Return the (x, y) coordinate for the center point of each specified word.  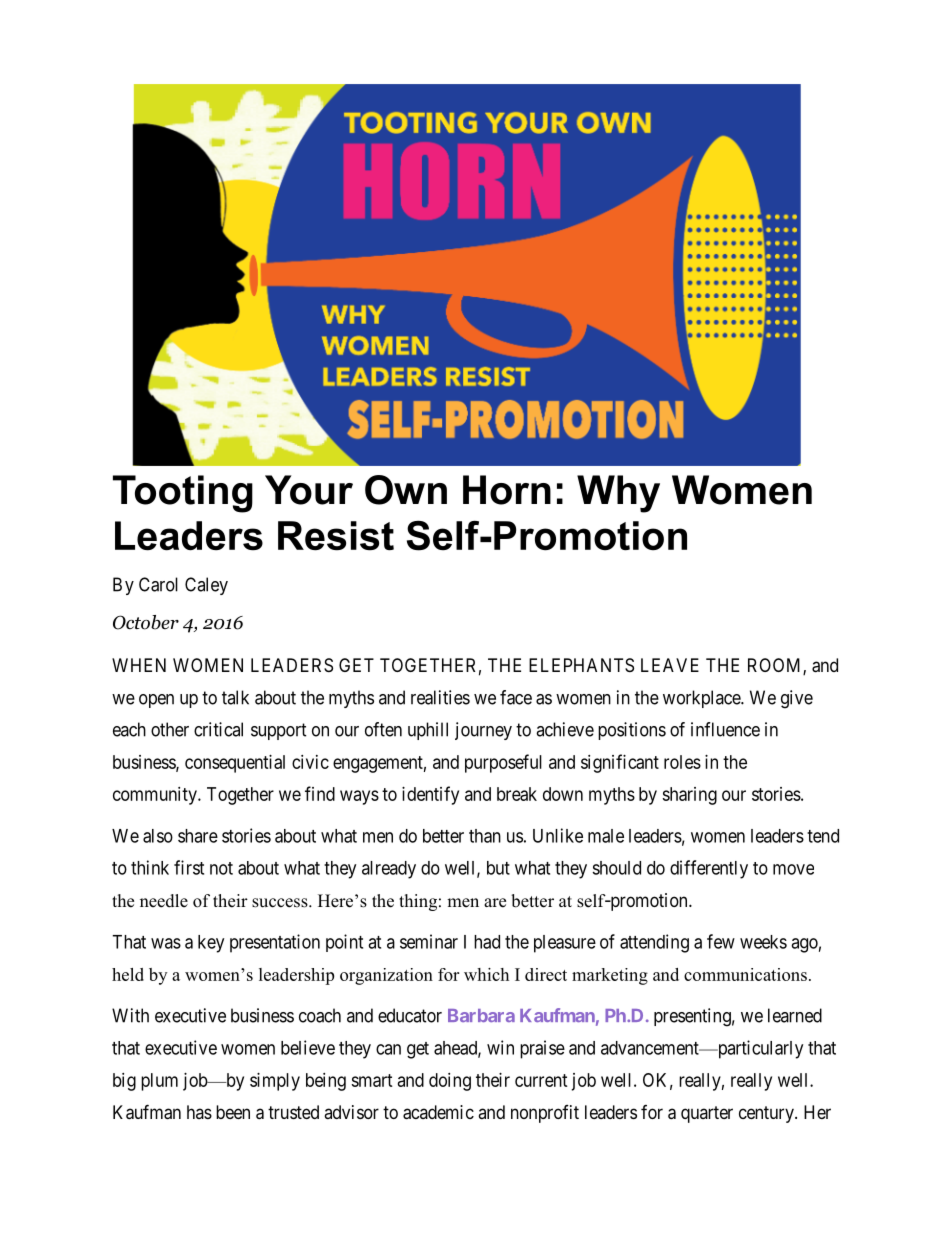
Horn (507, 490)
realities (440, 697)
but (498, 868)
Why (618, 494)
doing (450, 1082)
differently (709, 869)
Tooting (183, 494)
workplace (702, 699)
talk (235, 697)
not (221, 868)
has (199, 1112)
